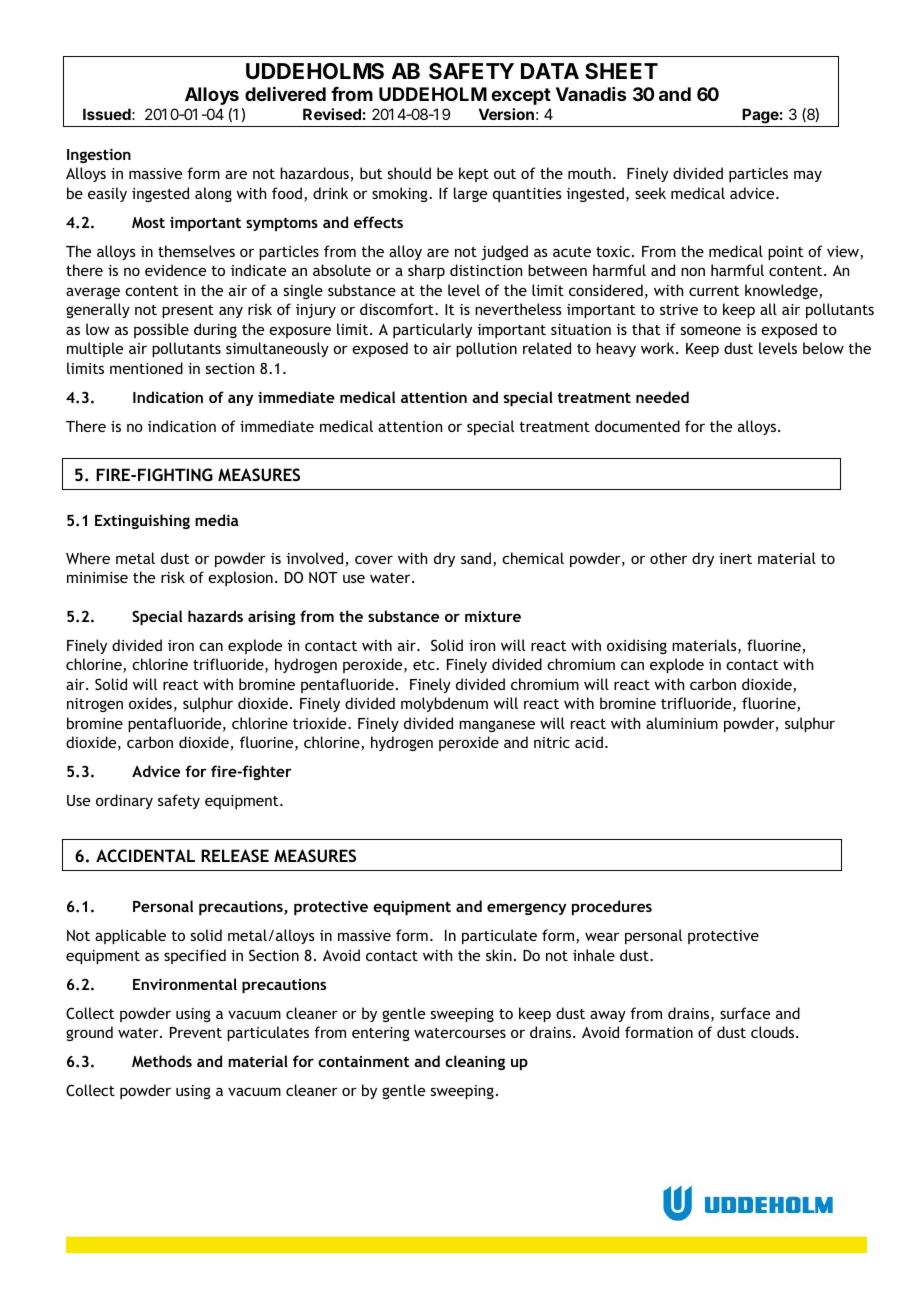 Image resolution: width=924 pixels, height=1308 pixels. Describe the element at coordinates (150, 703) in the page. I see `oxides` at that location.
